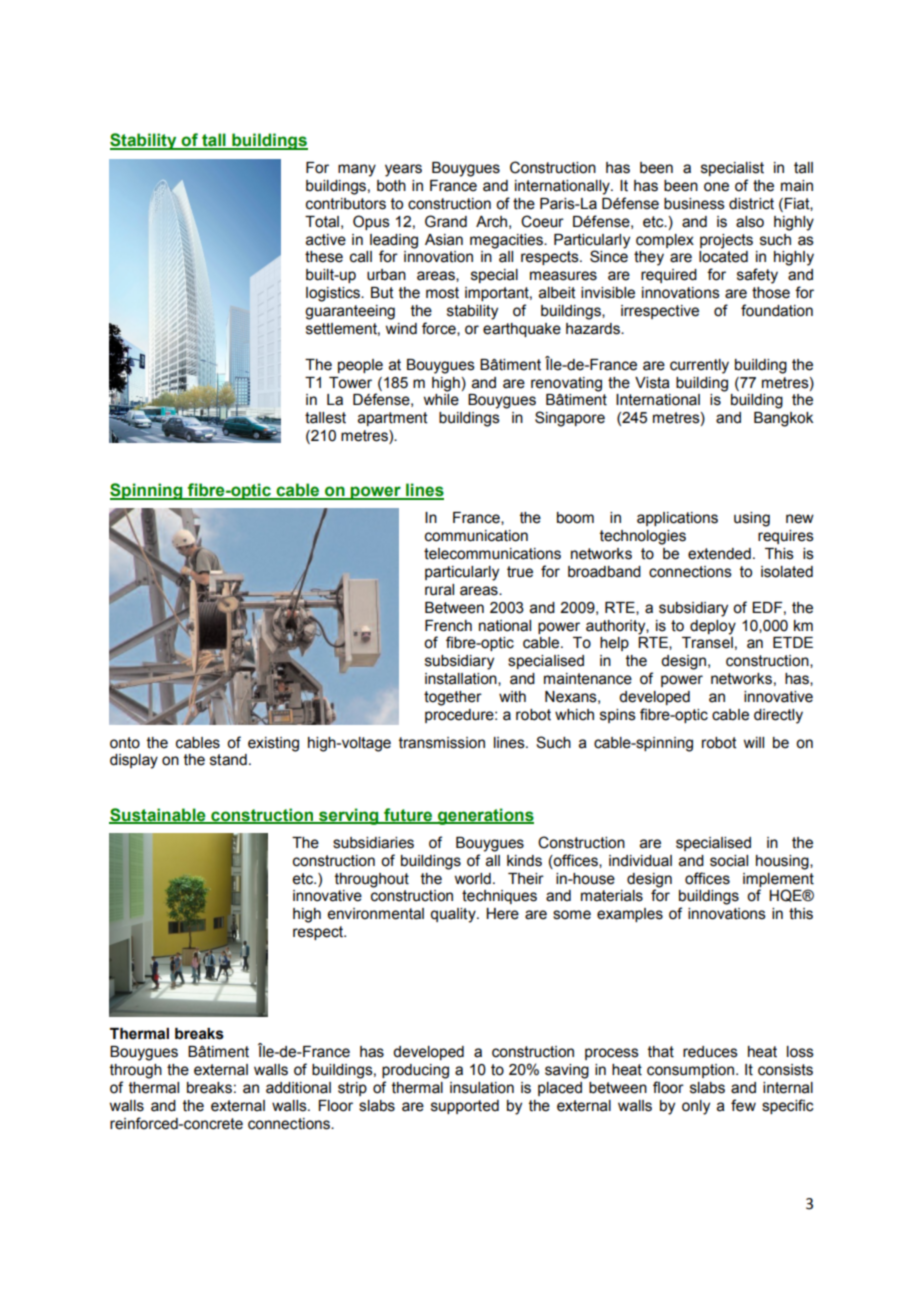 This document has width=924, height=1308. Describe the element at coordinates (350, 383) in the document. I see `Tower` at that location.
